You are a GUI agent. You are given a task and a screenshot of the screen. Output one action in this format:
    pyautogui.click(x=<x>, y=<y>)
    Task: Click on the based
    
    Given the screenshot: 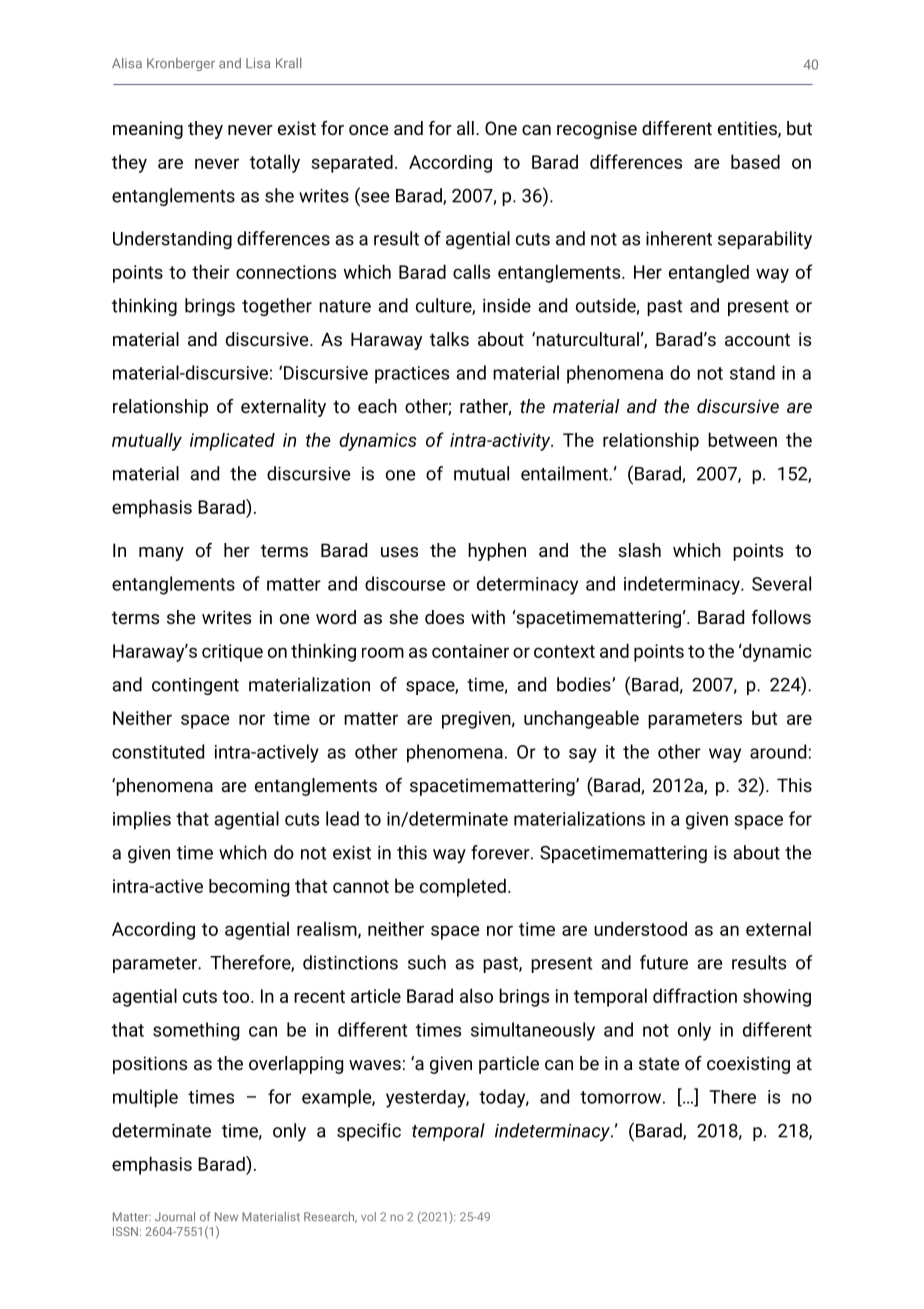 What is the action you would take?
    pyautogui.click(x=755, y=161)
